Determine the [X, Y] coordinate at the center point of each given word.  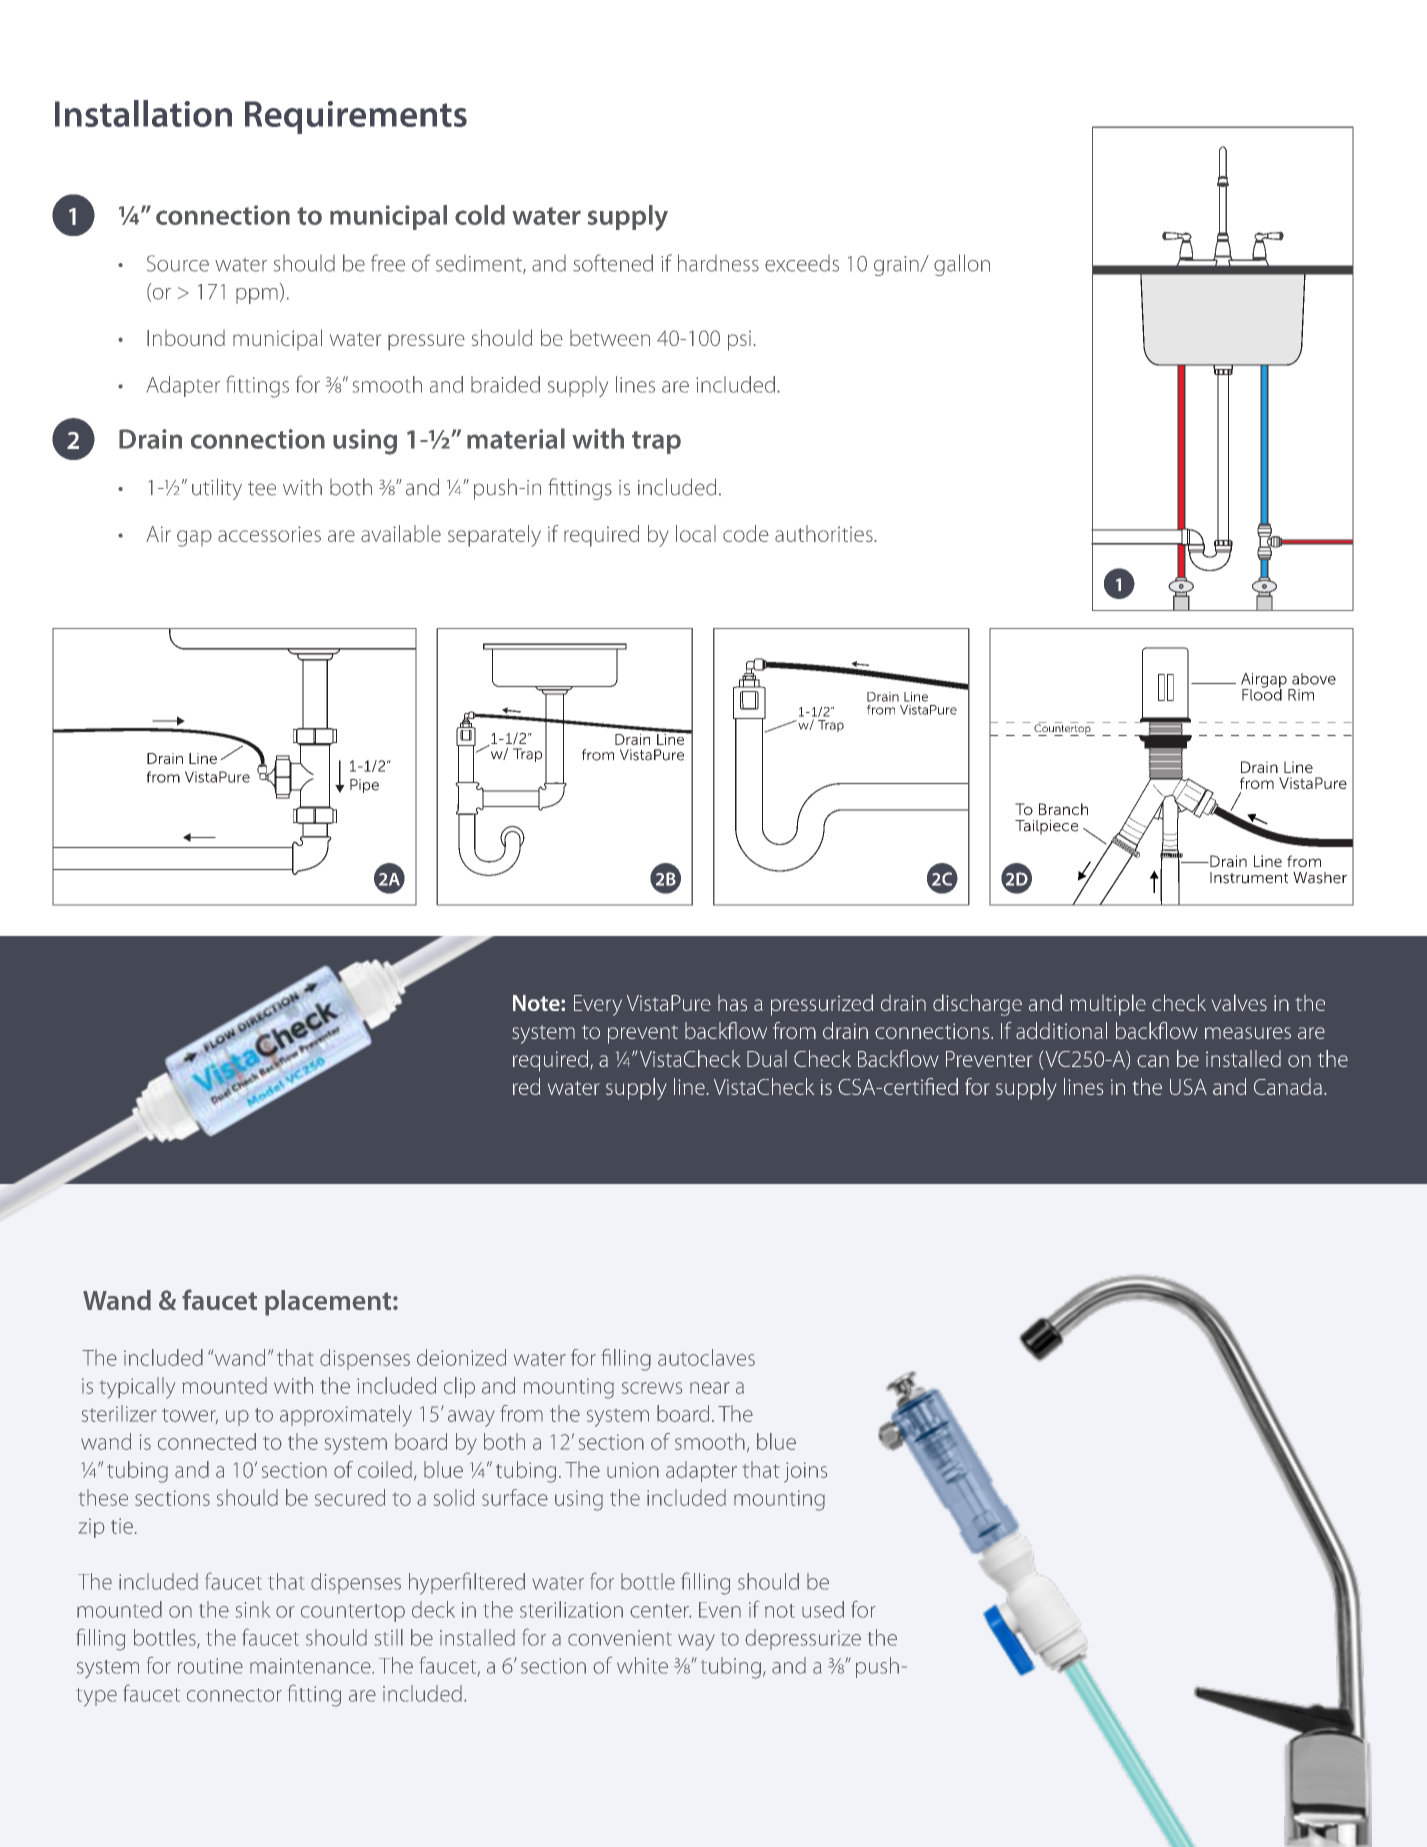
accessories [269, 534]
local [696, 533]
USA [1188, 1087]
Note [537, 1003]
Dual [767, 1058]
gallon [962, 265]
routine [210, 1666]
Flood [1262, 694]
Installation [143, 113]
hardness [718, 263]
